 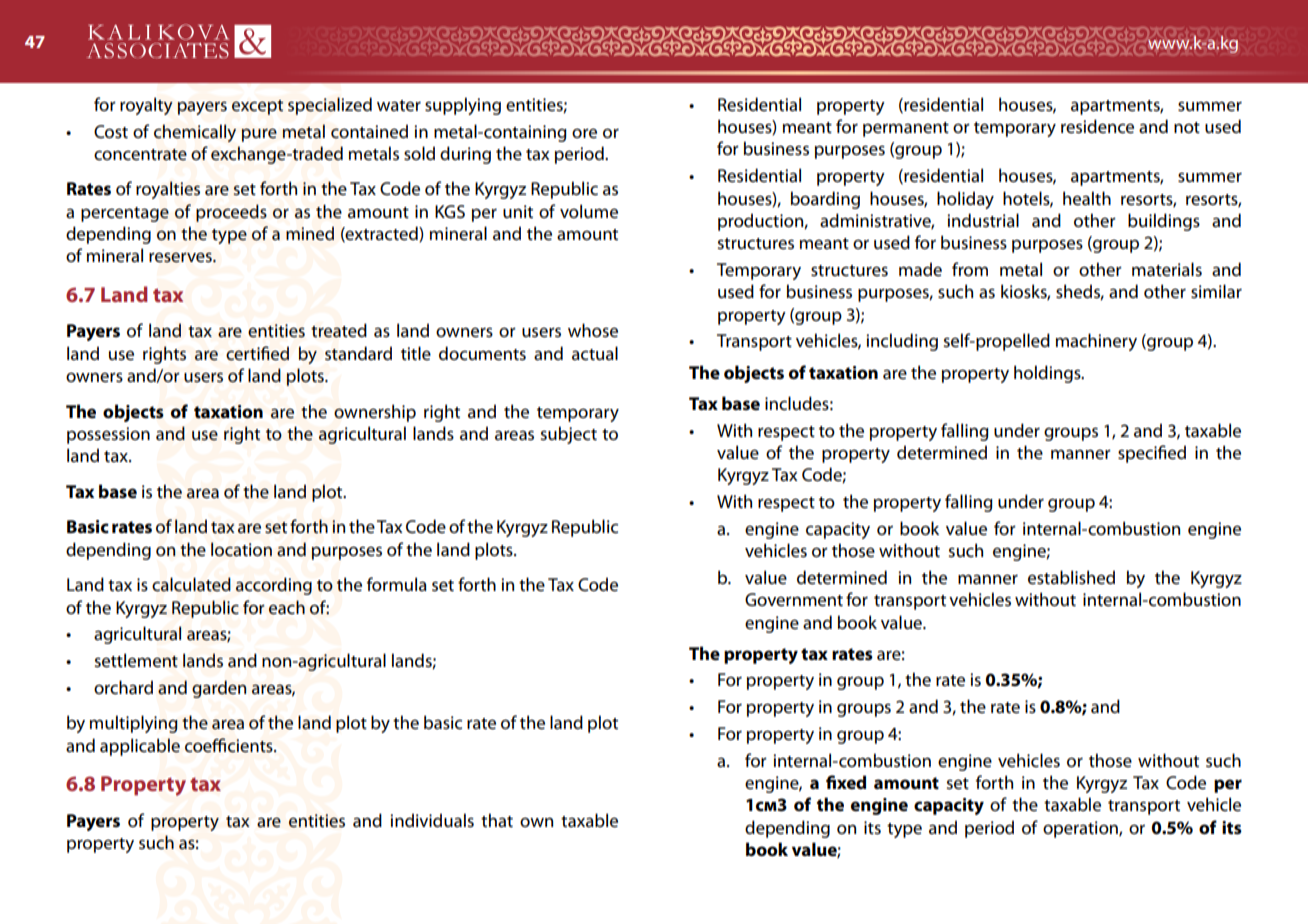 I want to click on residence, so click(x=1097, y=126).
